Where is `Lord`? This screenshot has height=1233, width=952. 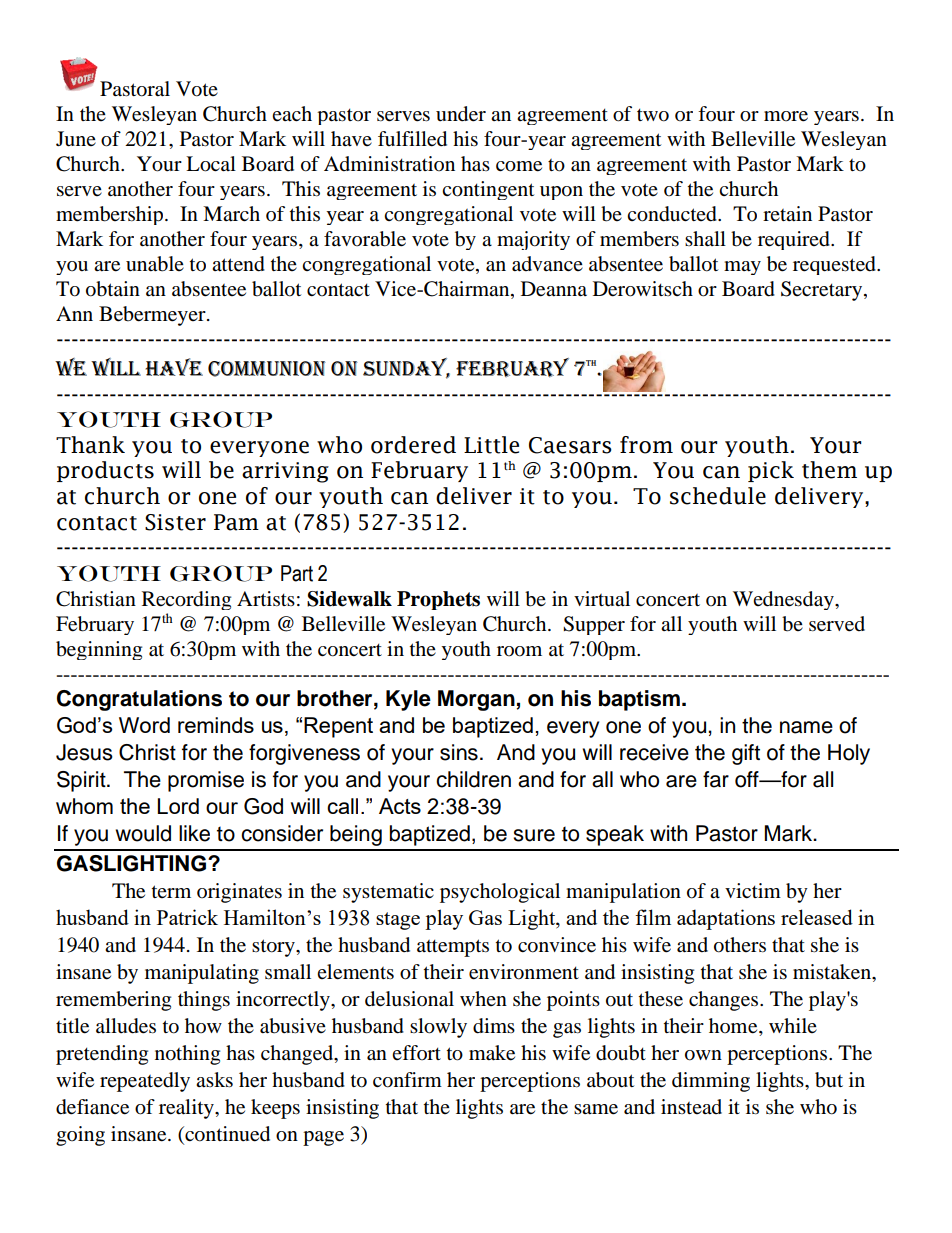 Lord is located at coordinates (178, 806).
